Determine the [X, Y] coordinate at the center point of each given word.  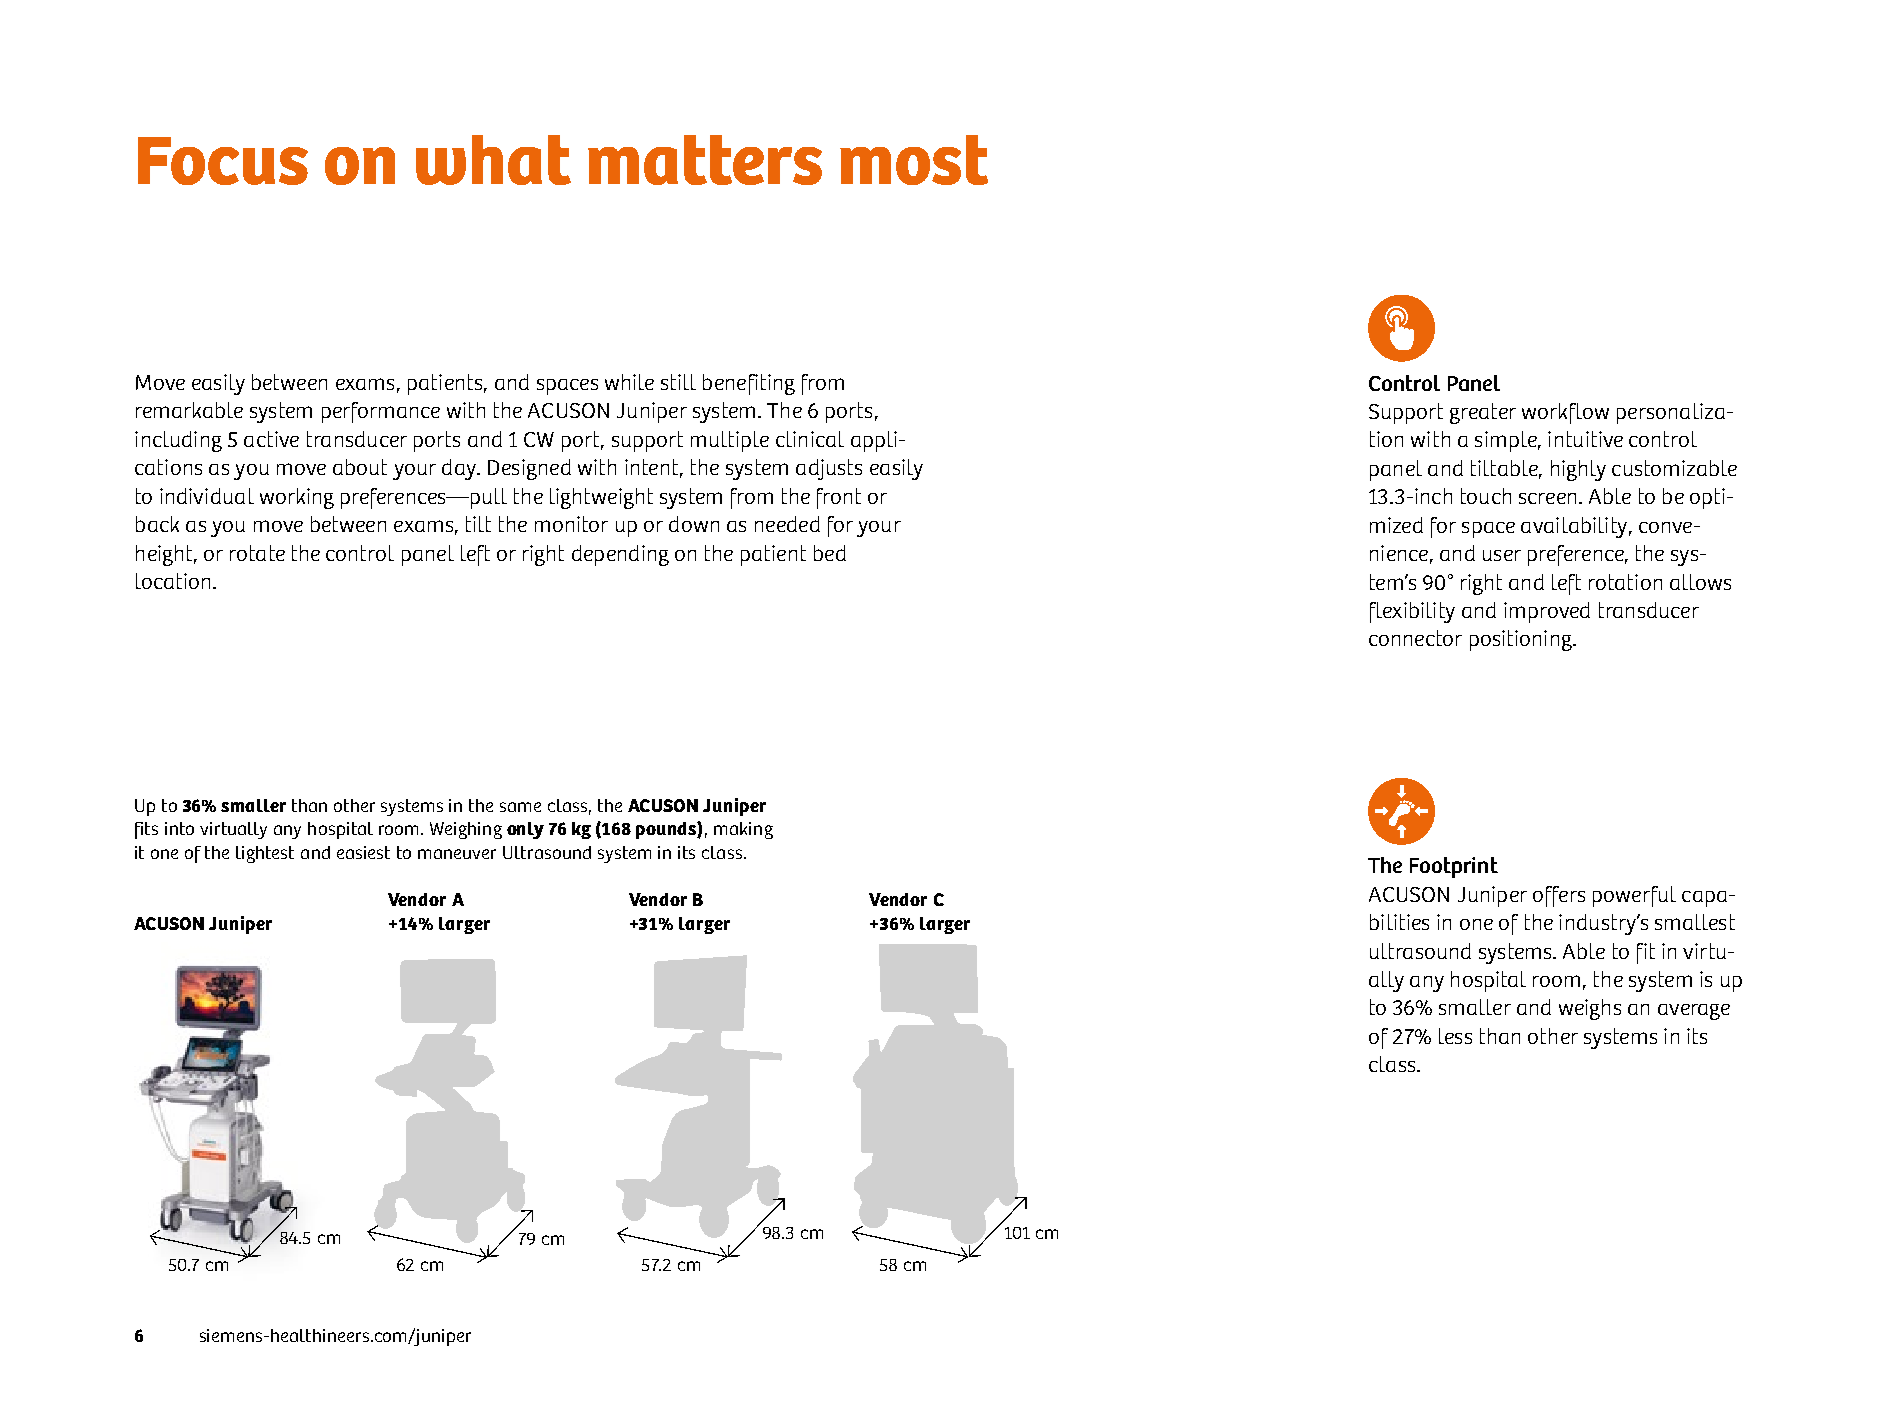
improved [1547, 612]
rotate [257, 553]
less [1455, 1036]
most [914, 160]
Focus [223, 161]
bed [830, 553]
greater [1483, 413]
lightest [265, 854]
